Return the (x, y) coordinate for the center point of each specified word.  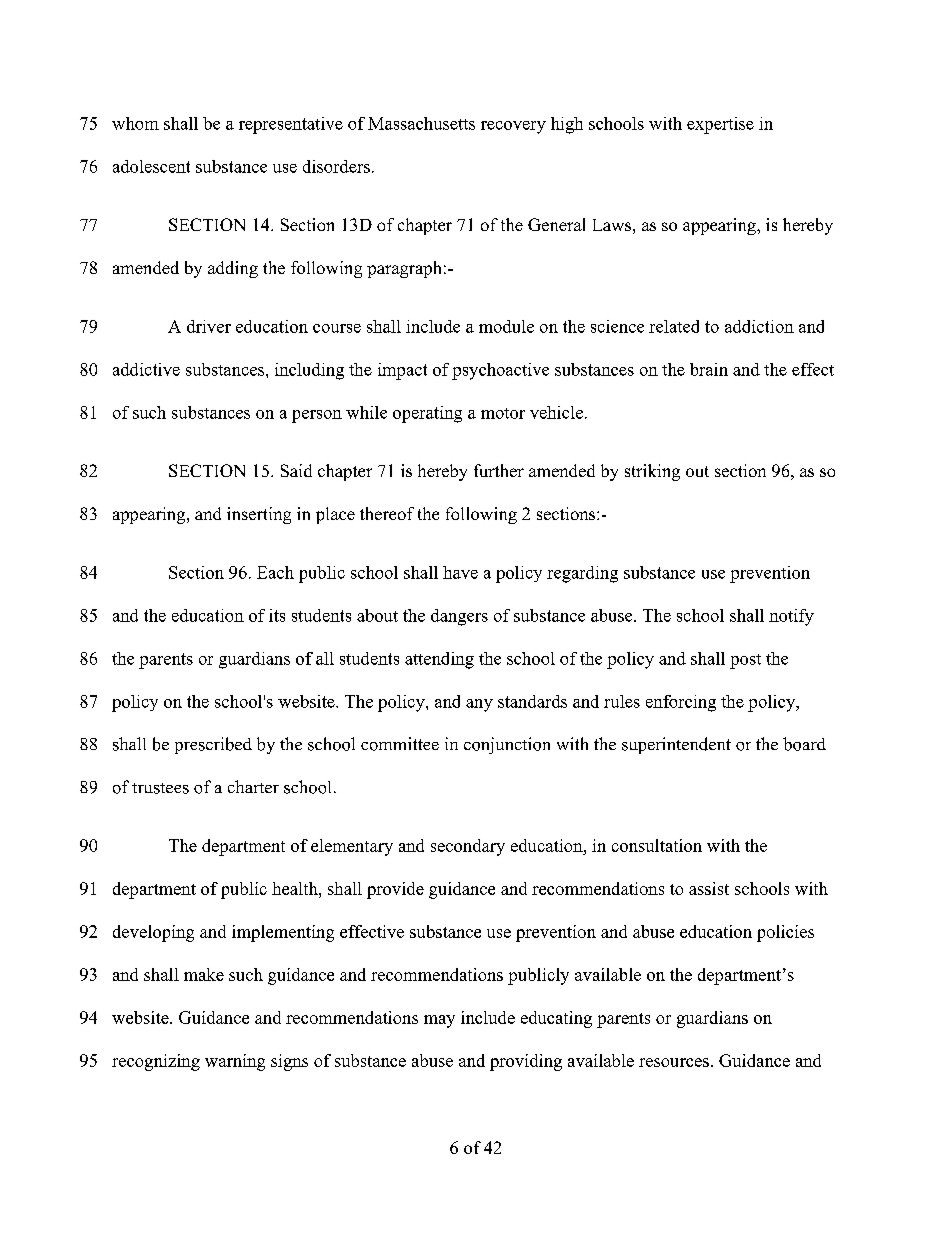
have (460, 572)
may (439, 1021)
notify (791, 617)
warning (235, 1062)
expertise (720, 125)
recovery (513, 127)
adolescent (151, 166)
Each (275, 572)
